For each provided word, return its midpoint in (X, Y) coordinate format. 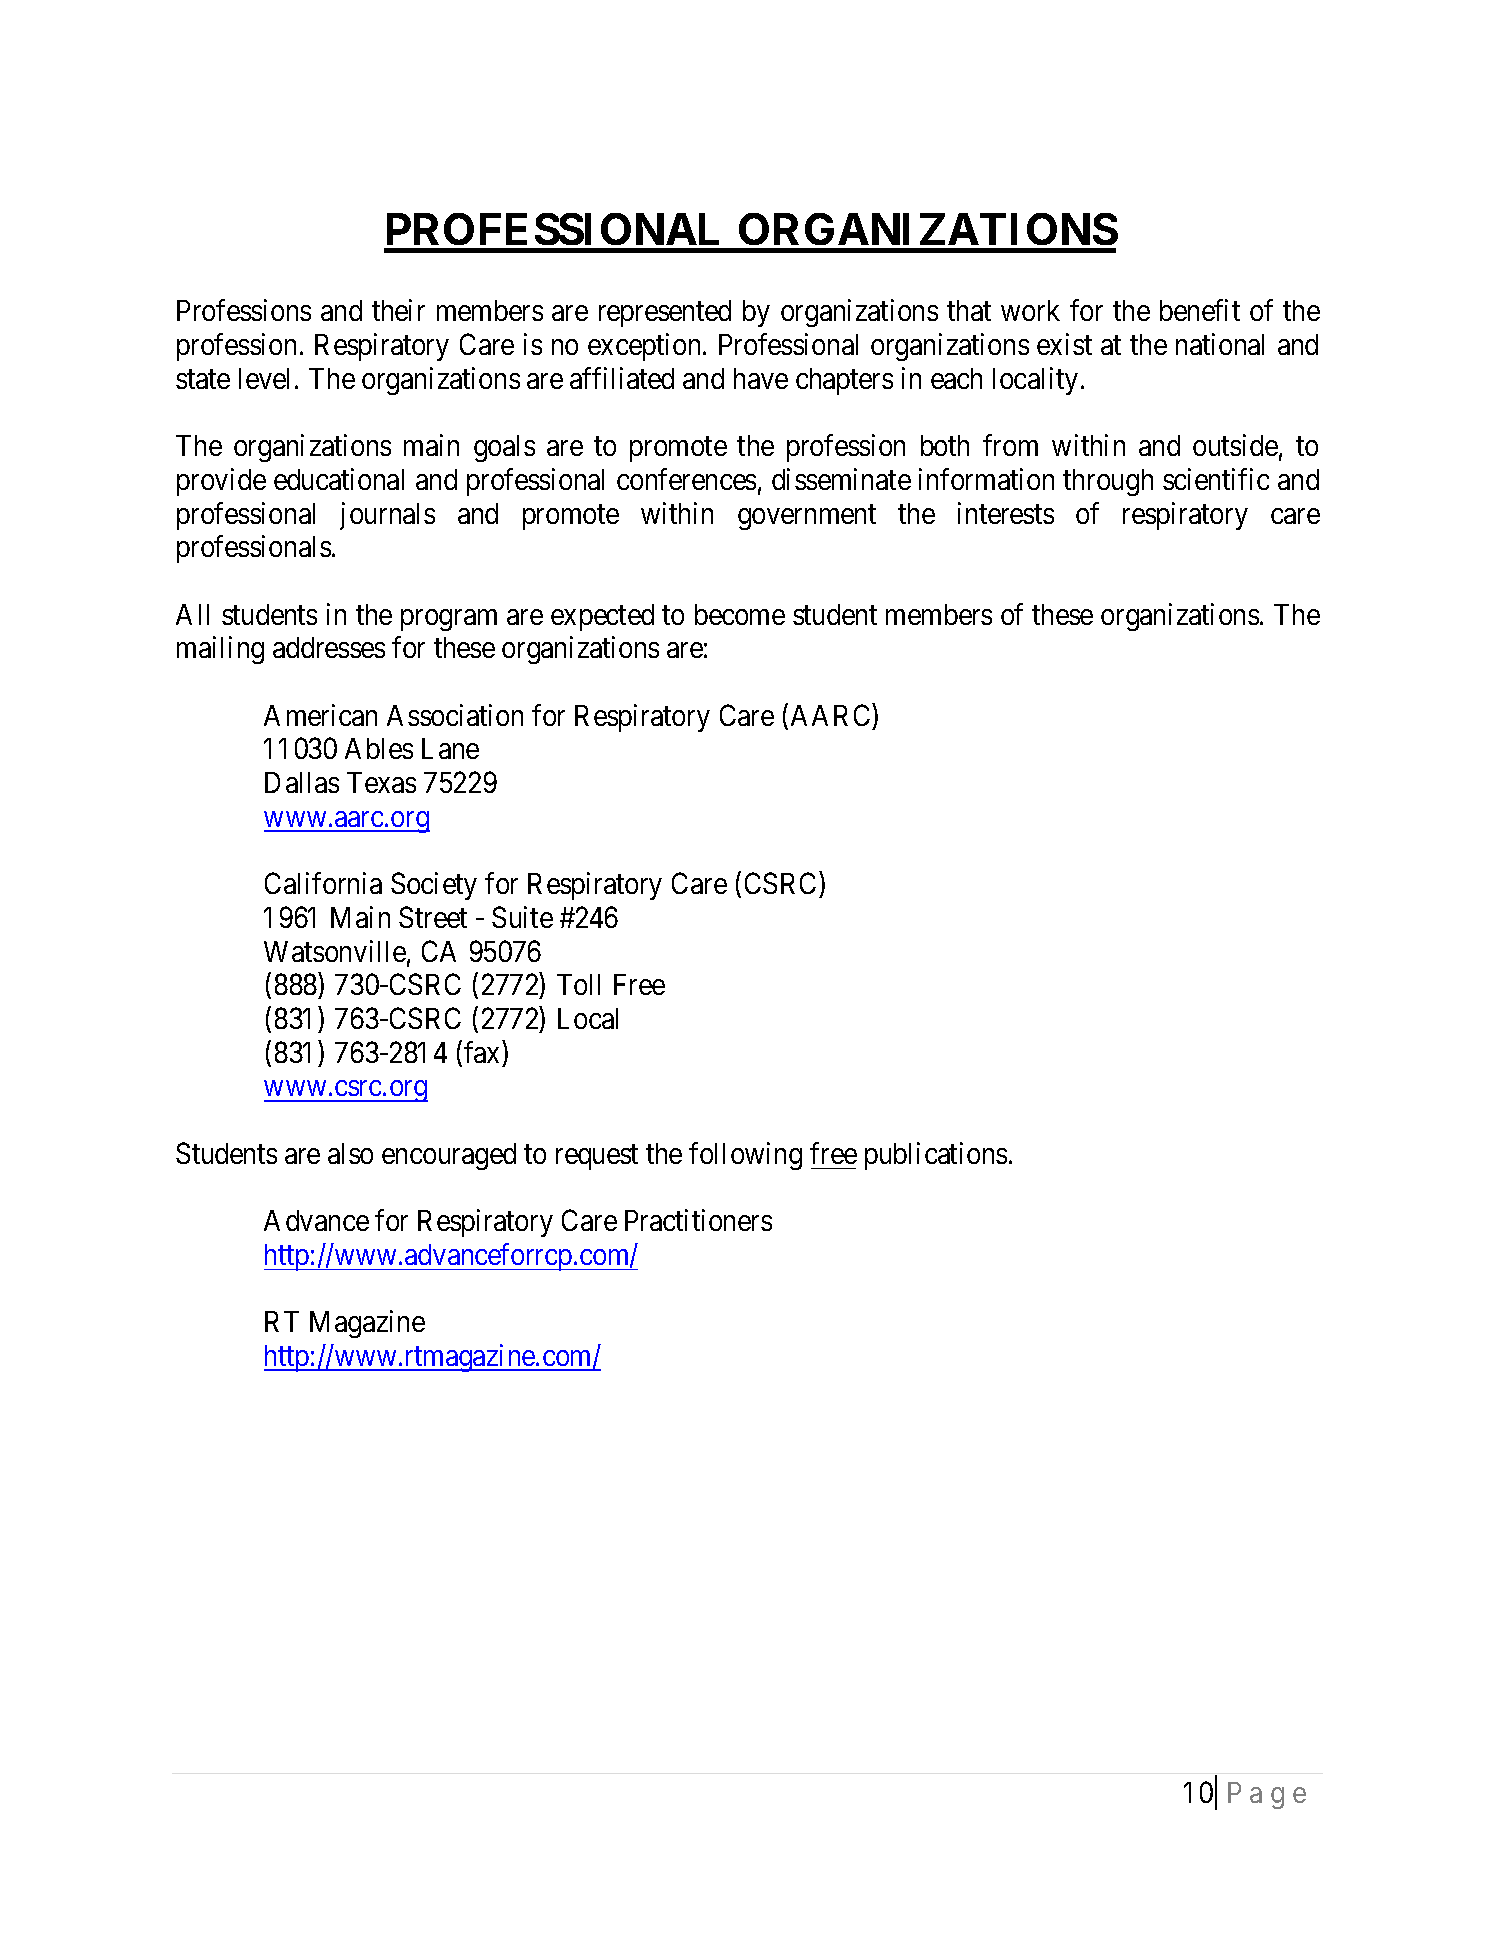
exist (1064, 344)
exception (646, 347)
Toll (578, 984)
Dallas (302, 782)
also (350, 1153)
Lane (450, 748)
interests (1006, 513)
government (807, 517)
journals (387, 516)
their (398, 310)
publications (936, 1156)
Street (433, 917)
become (740, 614)
